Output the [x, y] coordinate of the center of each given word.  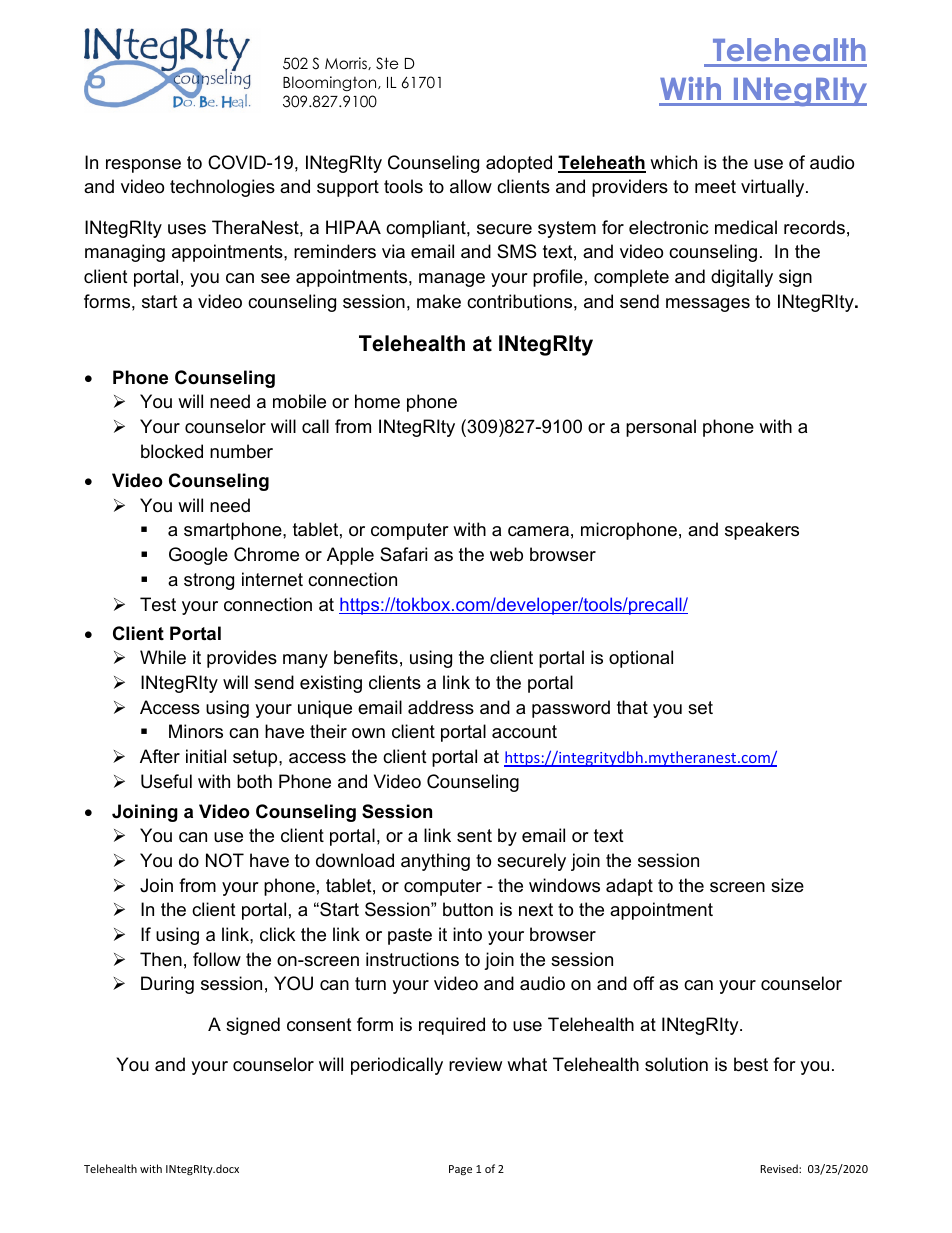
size [787, 885]
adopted [519, 164]
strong [209, 581]
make [439, 301]
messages [708, 305]
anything [435, 862]
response [143, 166]
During [167, 985]
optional [641, 659]
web [506, 554]
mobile [299, 401]
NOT [225, 860]
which [673, 162]
